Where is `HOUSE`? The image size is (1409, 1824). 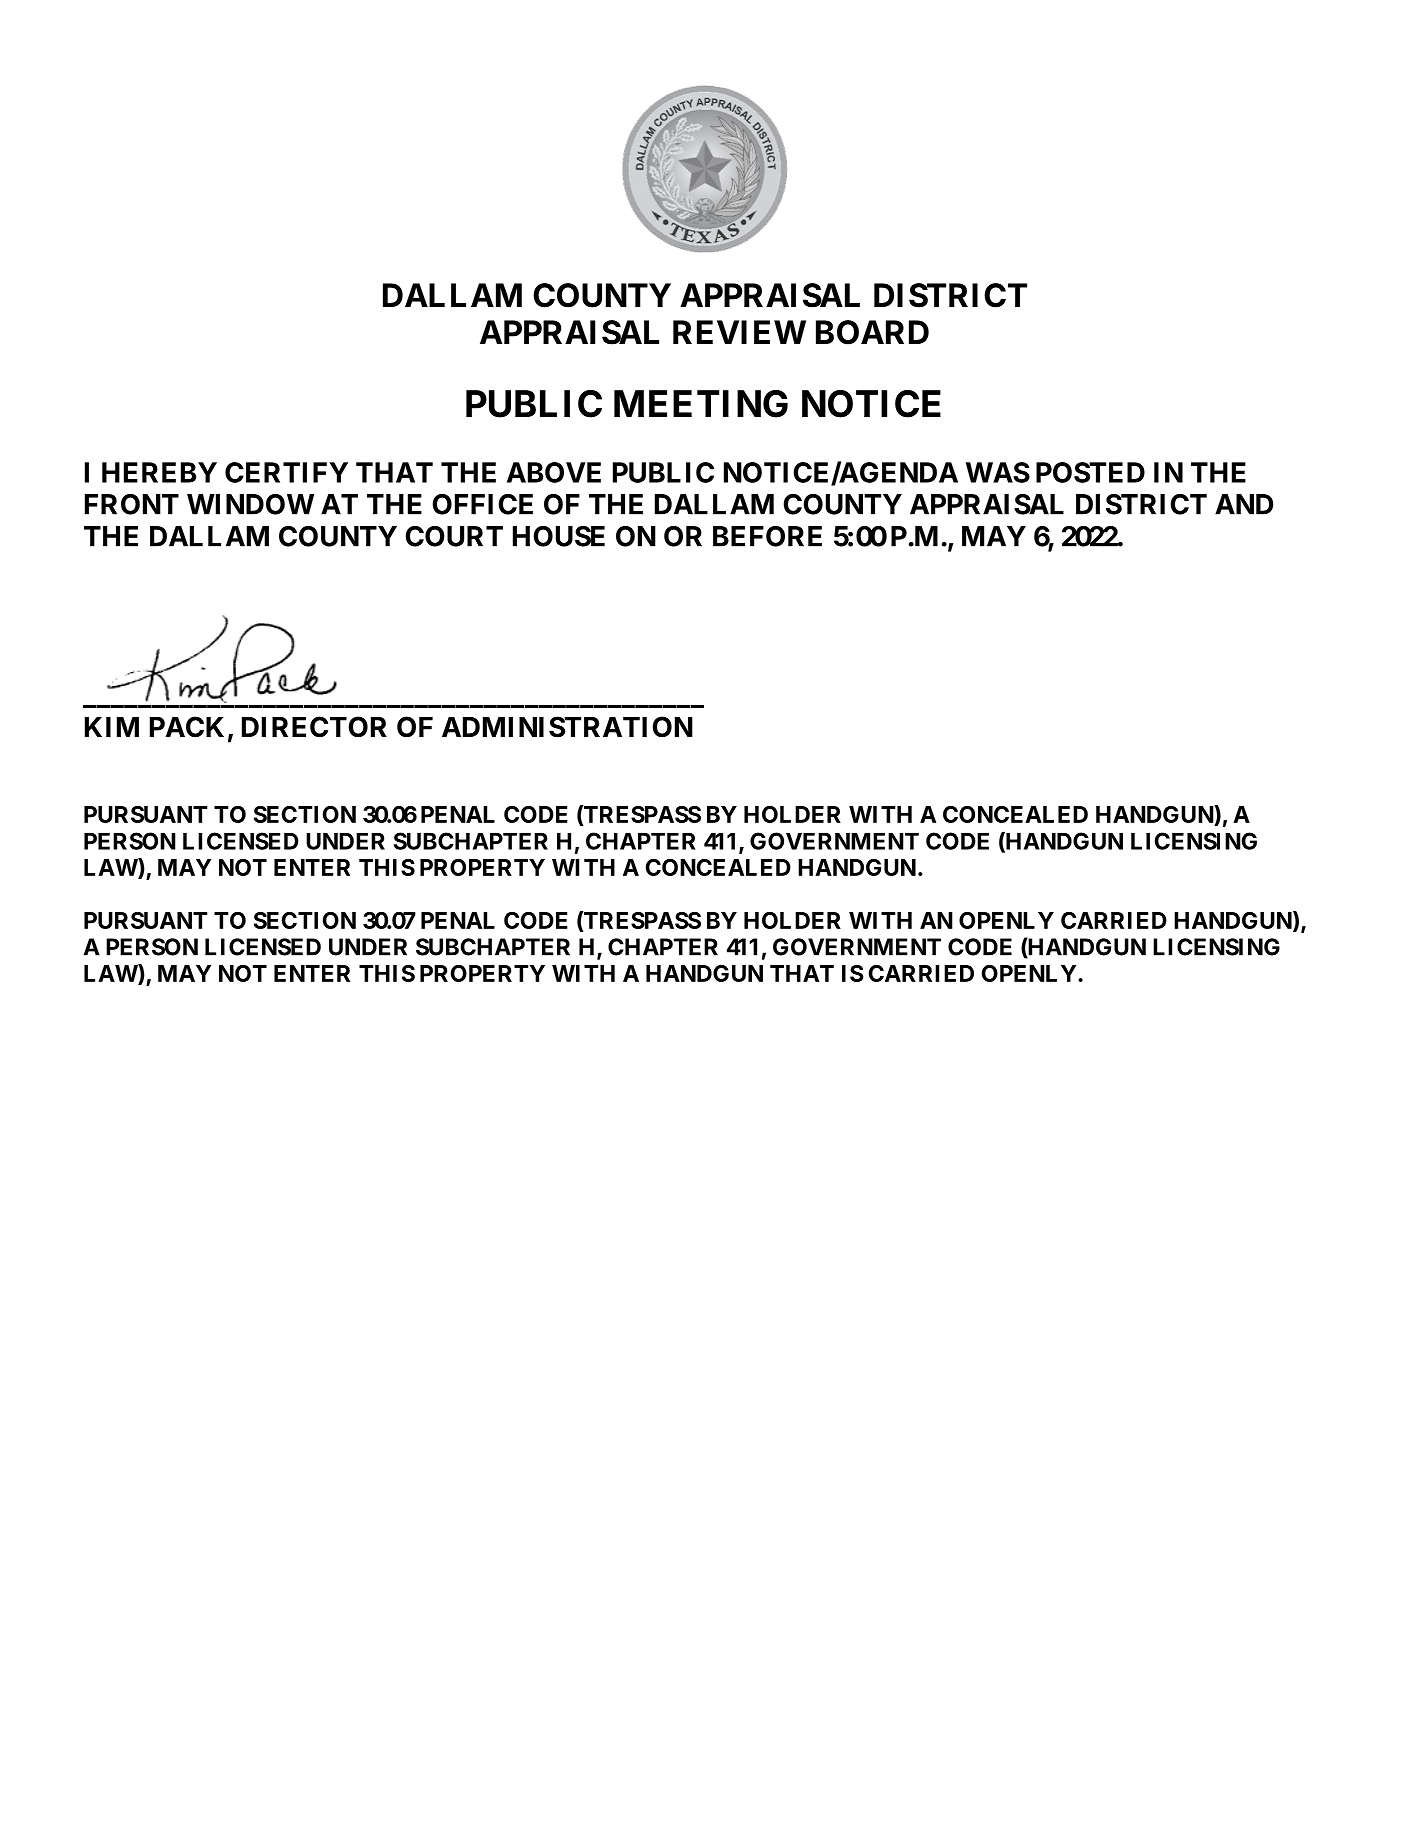 HOUSE is located at coordinates (559, 536).
